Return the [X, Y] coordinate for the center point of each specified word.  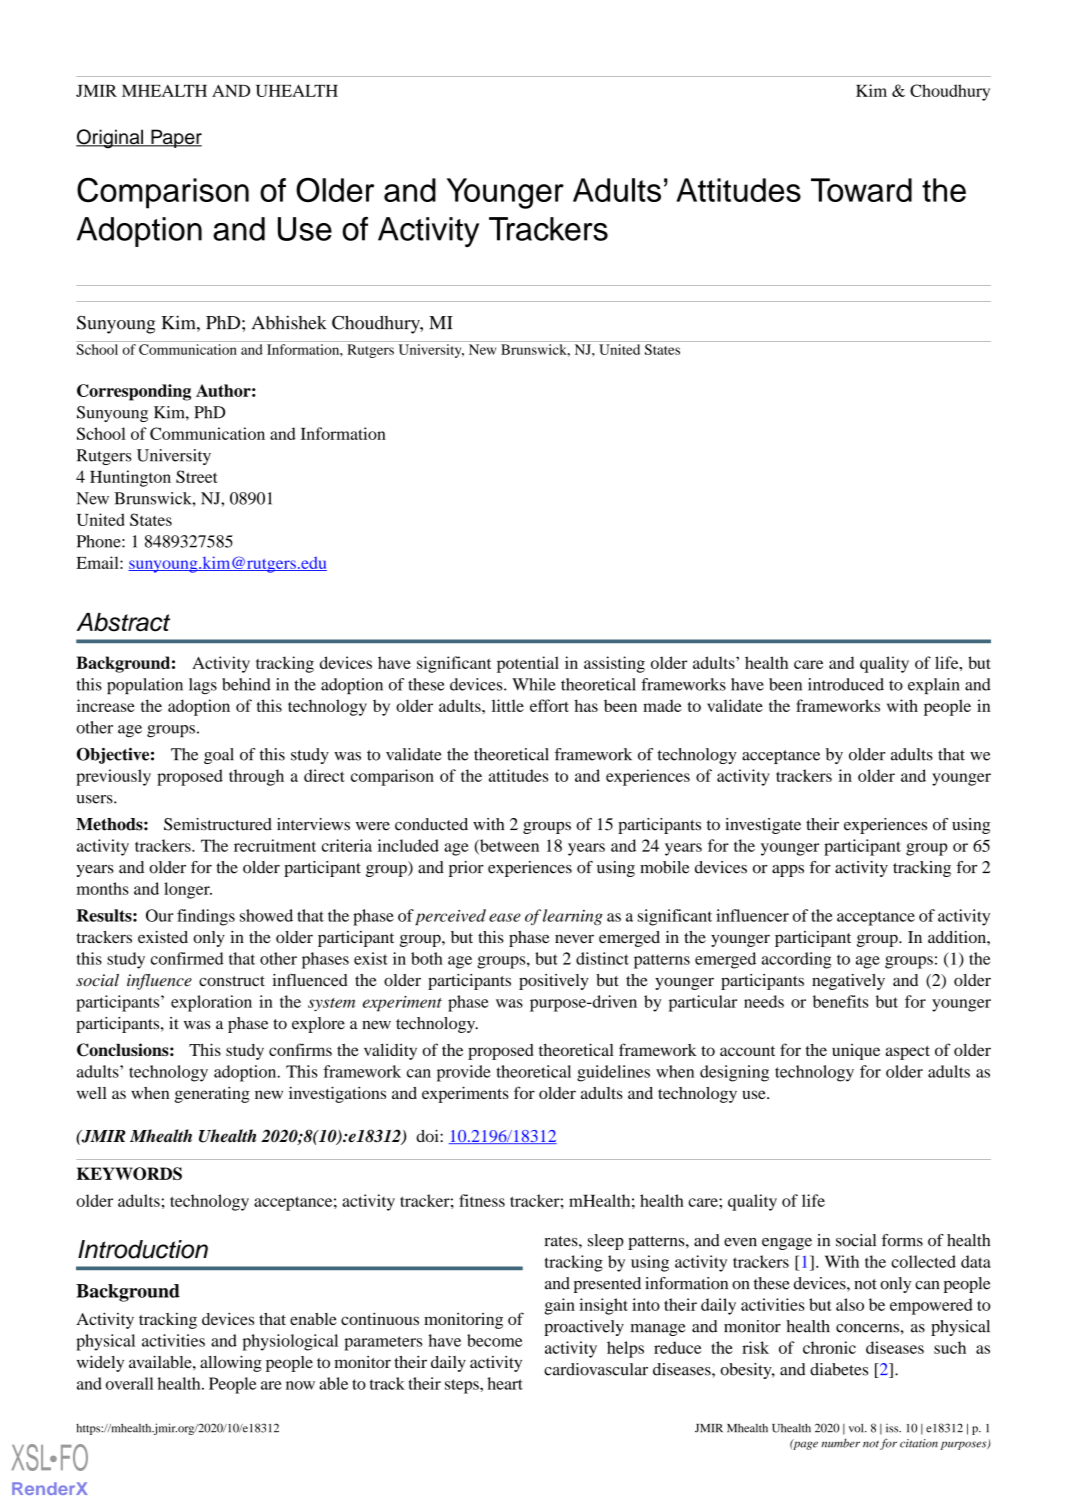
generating [212, 1094]
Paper [175, 138]
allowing [231, 1363]
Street [197, 476]
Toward [861, 190]
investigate [763, 826]
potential [528, 664]
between [508, 846]
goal [219, 756]
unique [856, 1052]
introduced [846, 684]
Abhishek [289, 322]
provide [464, 1073]
